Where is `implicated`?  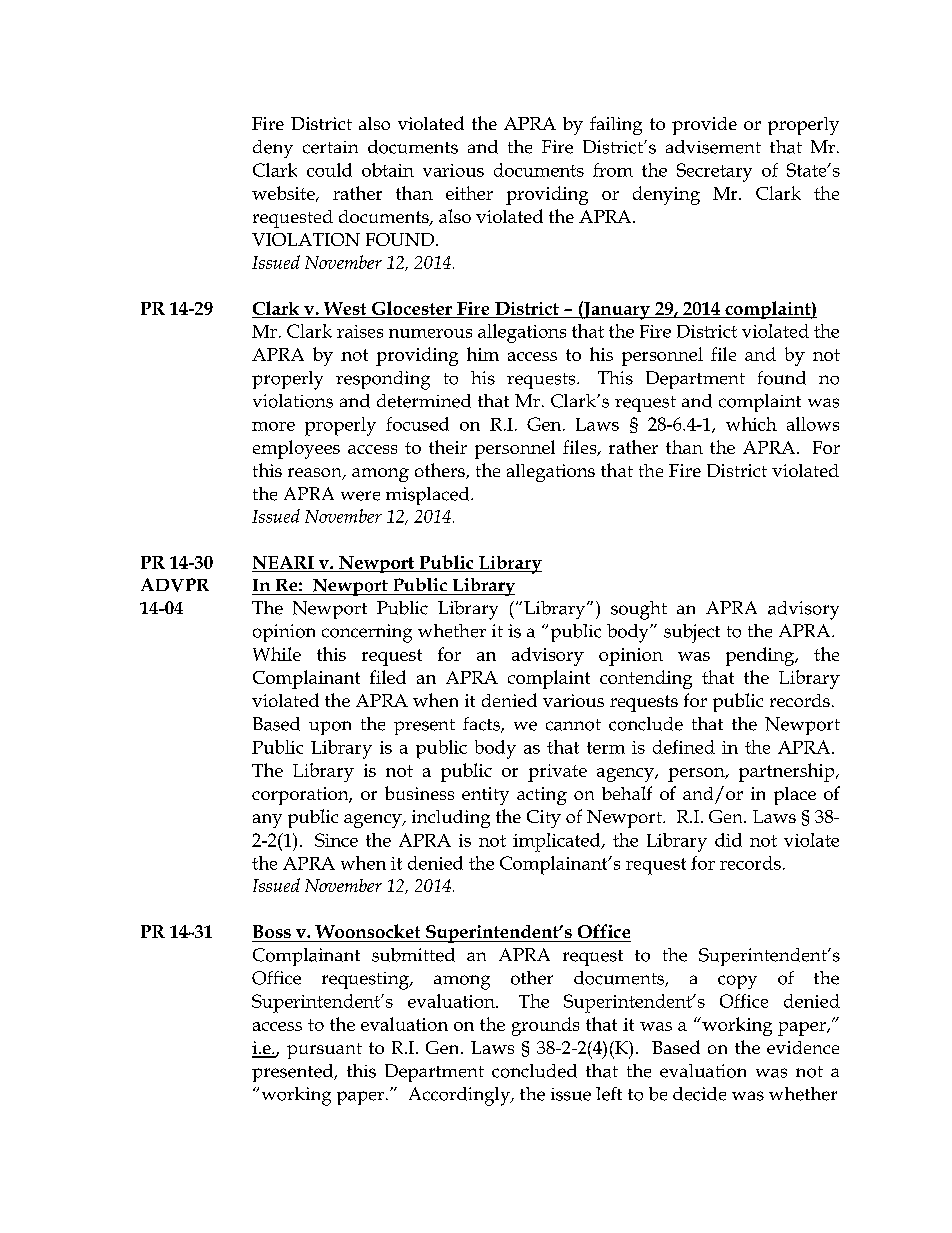
implicated is located at coordinates (558, 842).
